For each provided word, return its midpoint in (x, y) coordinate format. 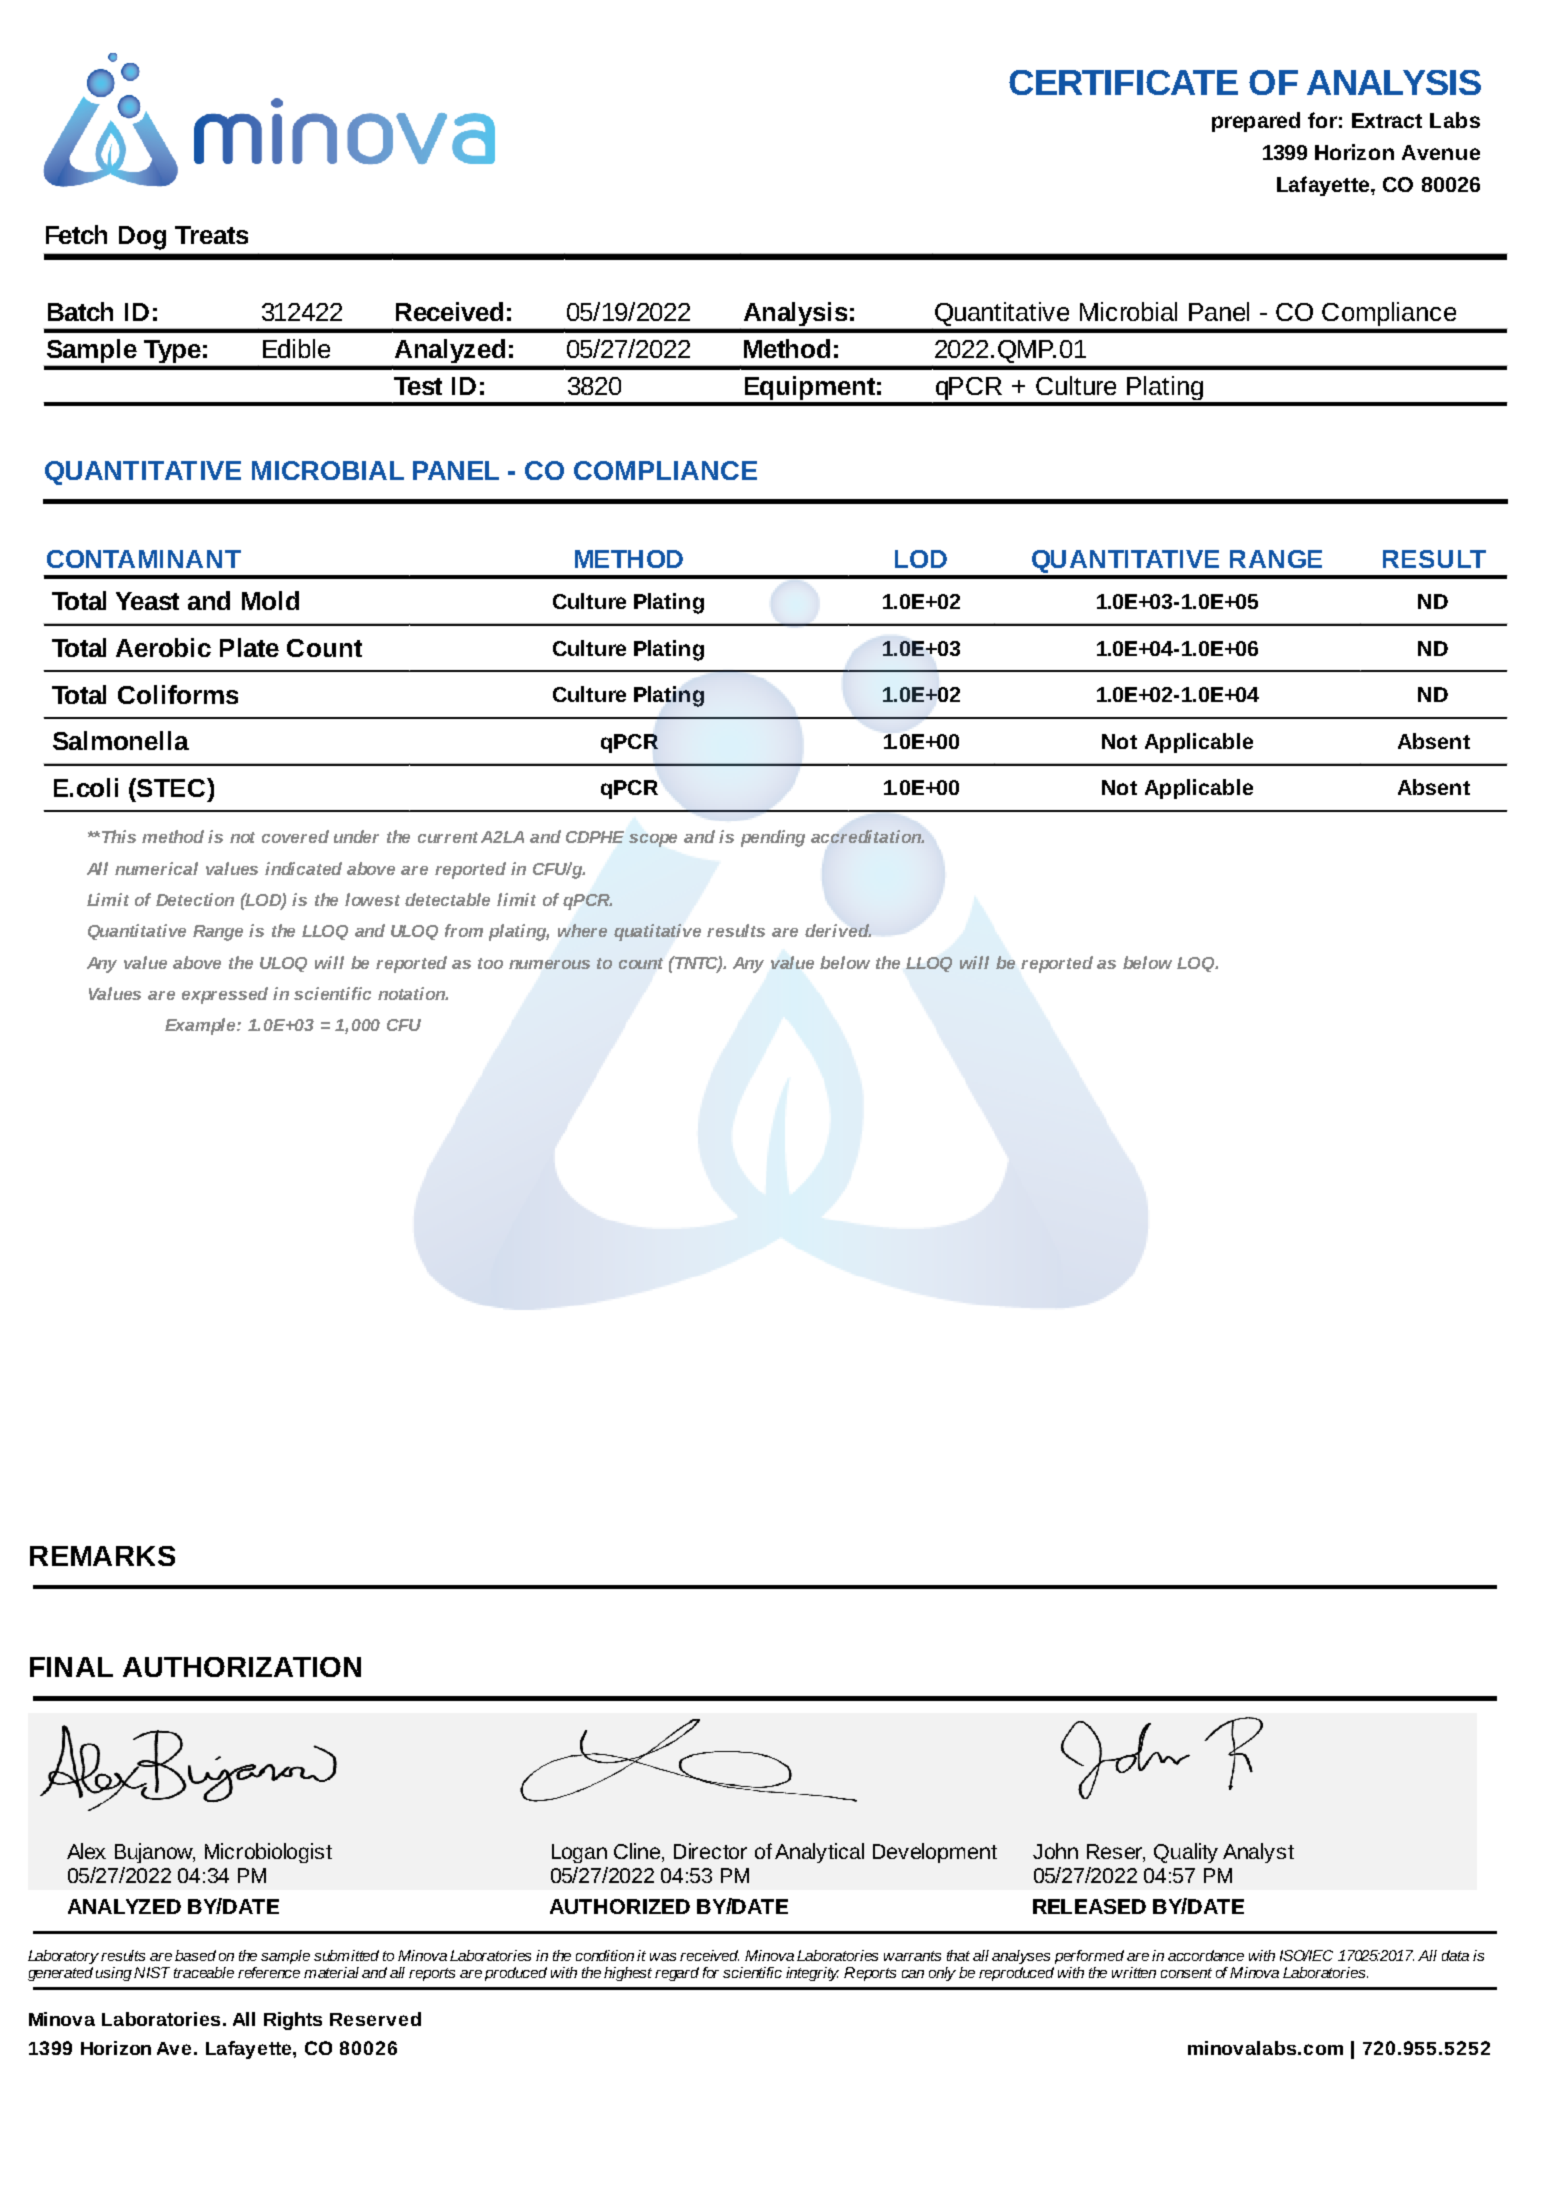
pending (773, 838)
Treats (211, 235)
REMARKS (102, 1556)
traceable (204, 1972)
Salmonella (121, 740)
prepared (1256, 122)
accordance (1206, 1955)
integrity (812, 1974)
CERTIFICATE (1123, 82)
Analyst (1258, 1853)
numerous (549, 964)
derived (838, 930)
